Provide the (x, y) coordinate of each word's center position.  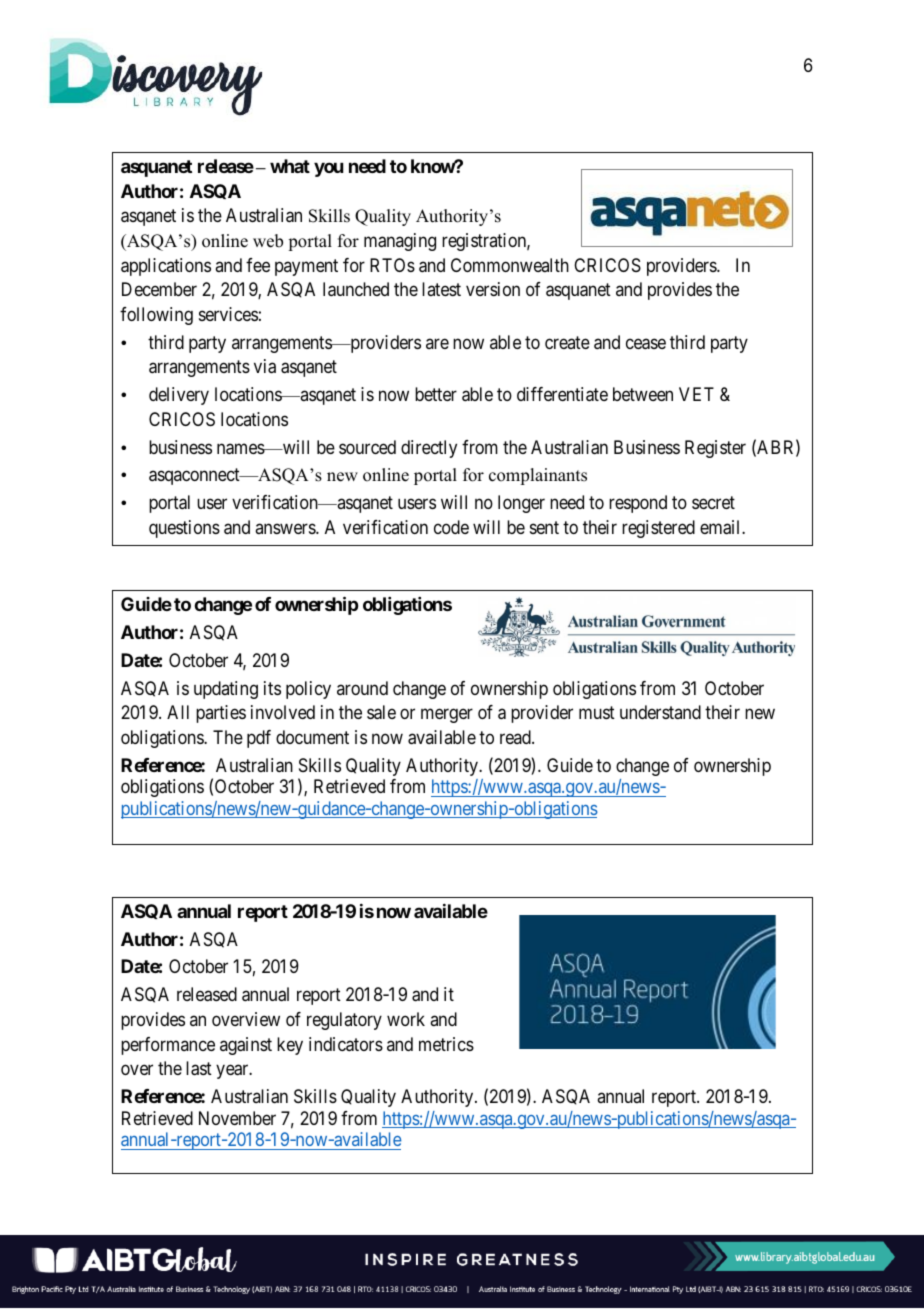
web (268, 241)
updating (226, 690)
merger (447, 716)
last (199, 1068)
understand (660, 712)
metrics (446, 1044)
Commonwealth (510, 265)
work (406, 1019)
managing (400, 242)
